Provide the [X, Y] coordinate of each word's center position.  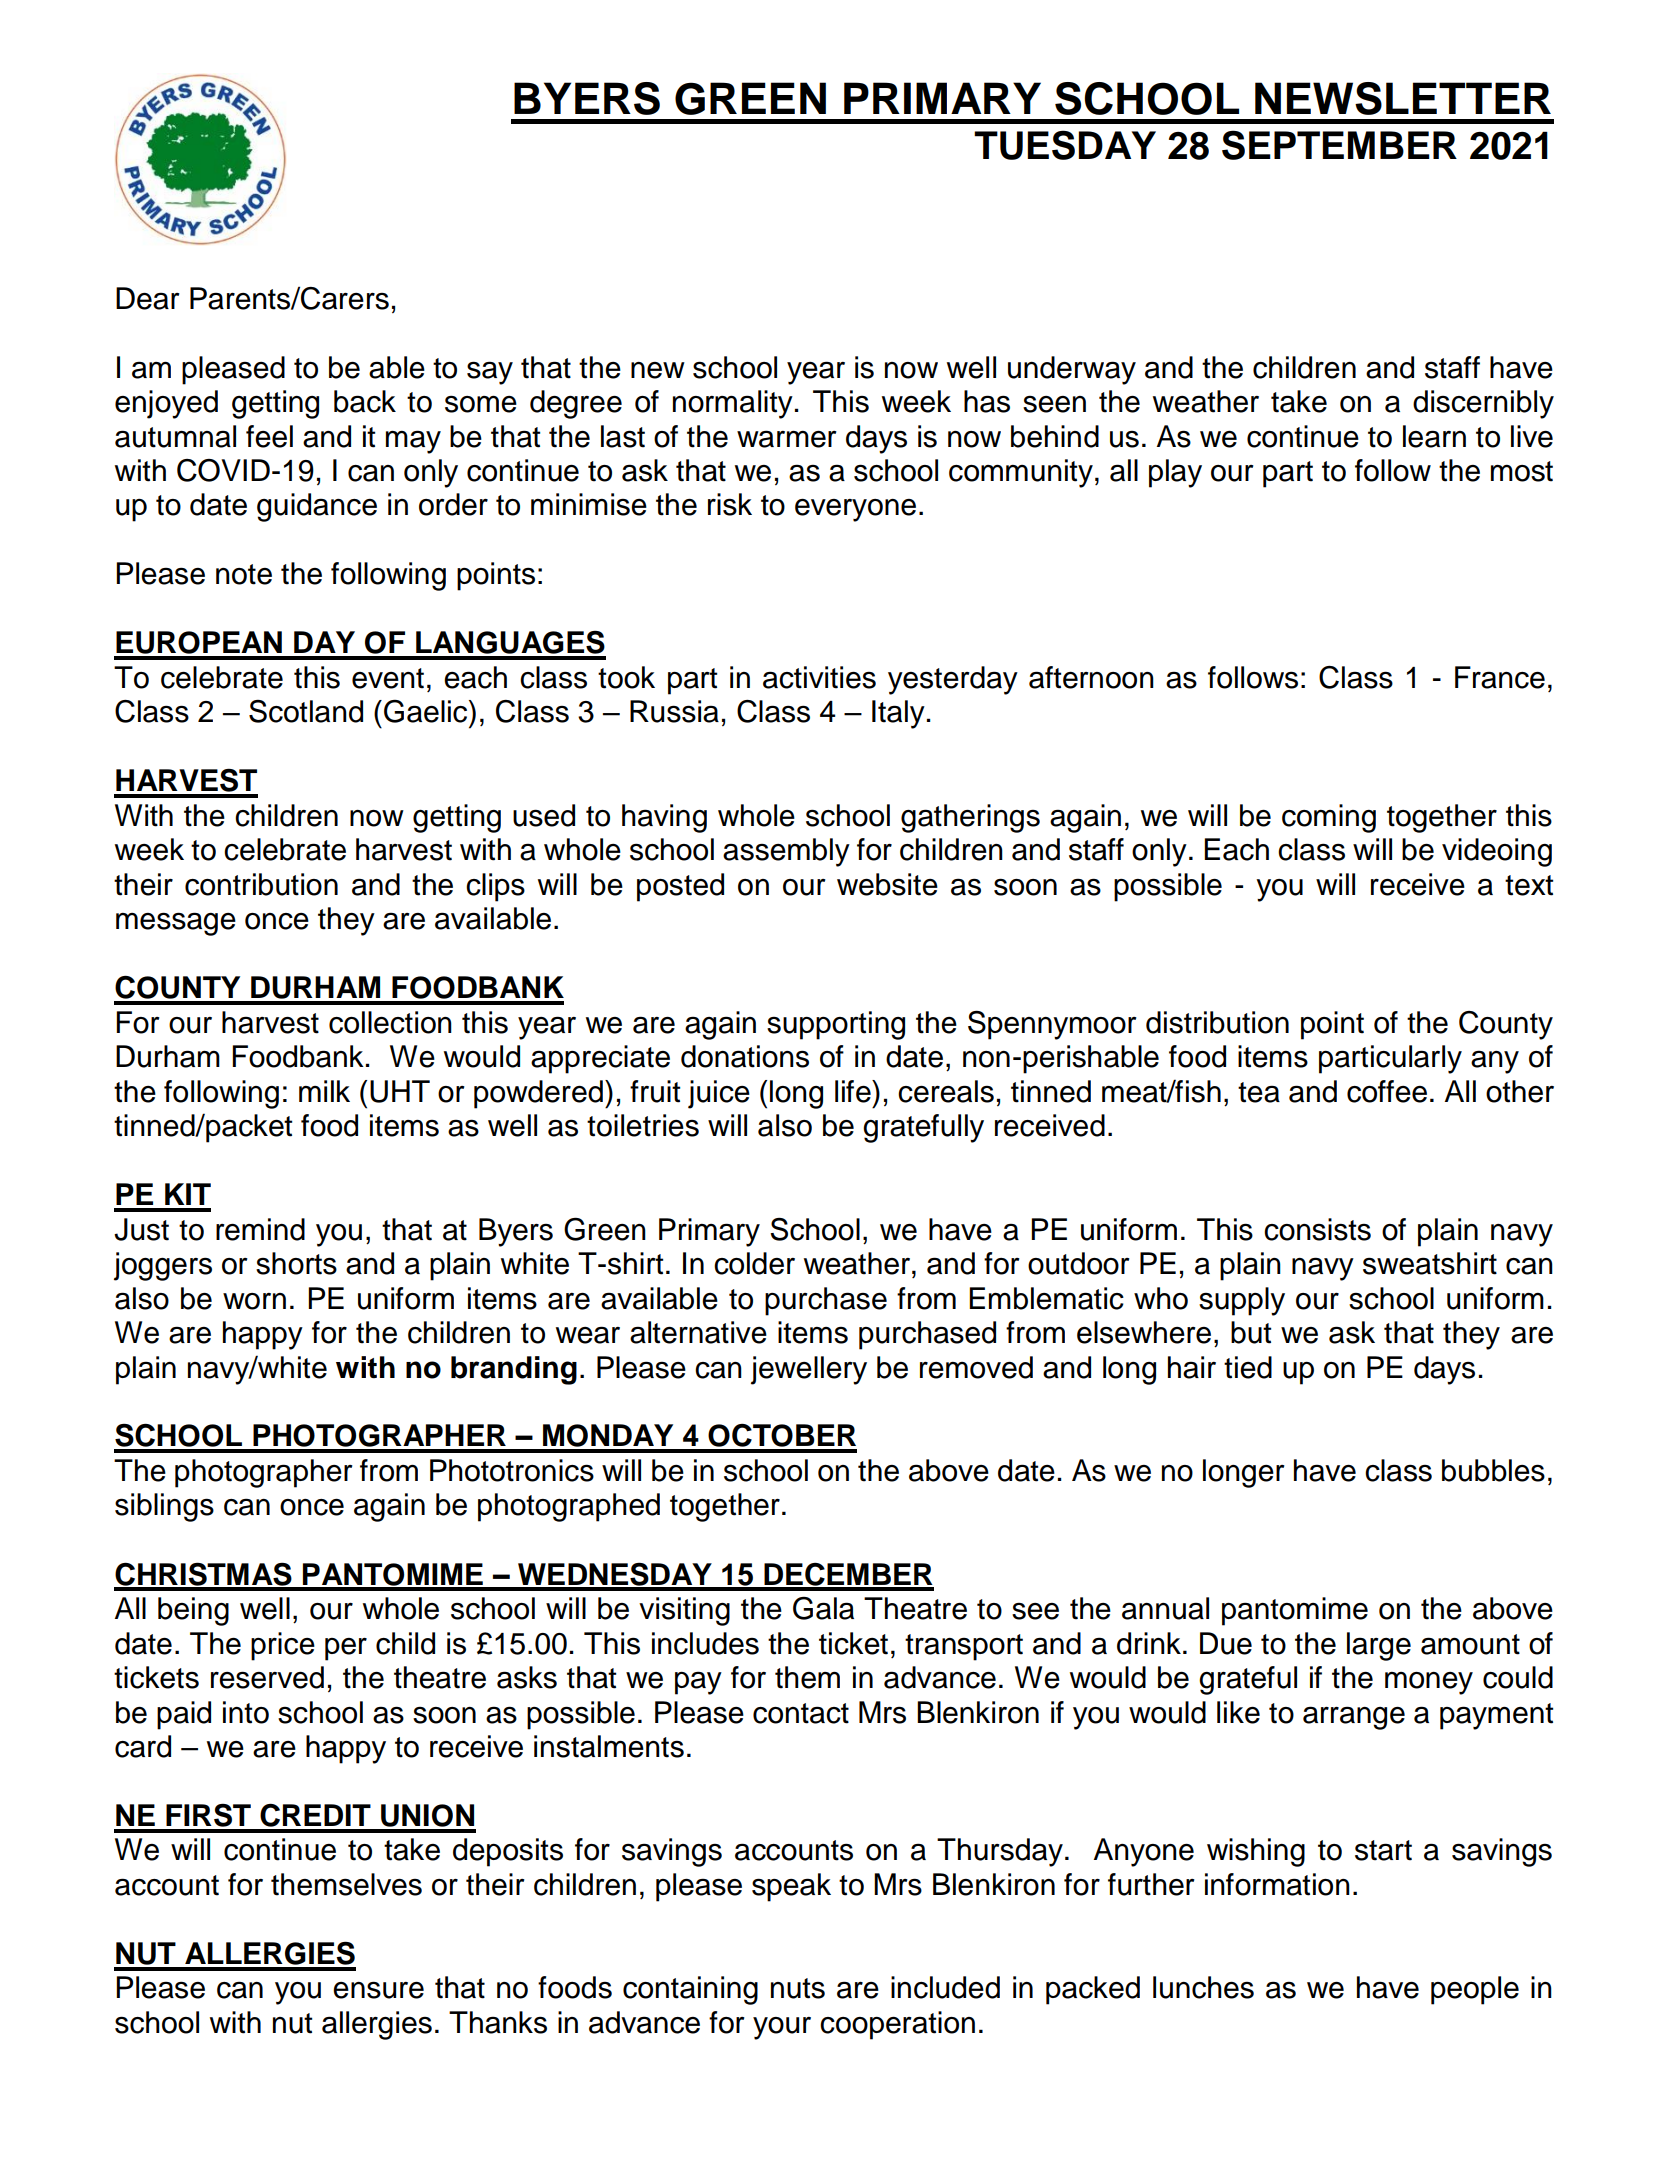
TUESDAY [1065, 145]
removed [976, 1367]
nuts [798, 1988]
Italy [898, 714]
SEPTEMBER [1339, 145]
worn [254, 1301]
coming [1329, 818]
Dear [148, 298]
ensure [378, 1990]
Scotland [306, 711]
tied [1248, 1367]
